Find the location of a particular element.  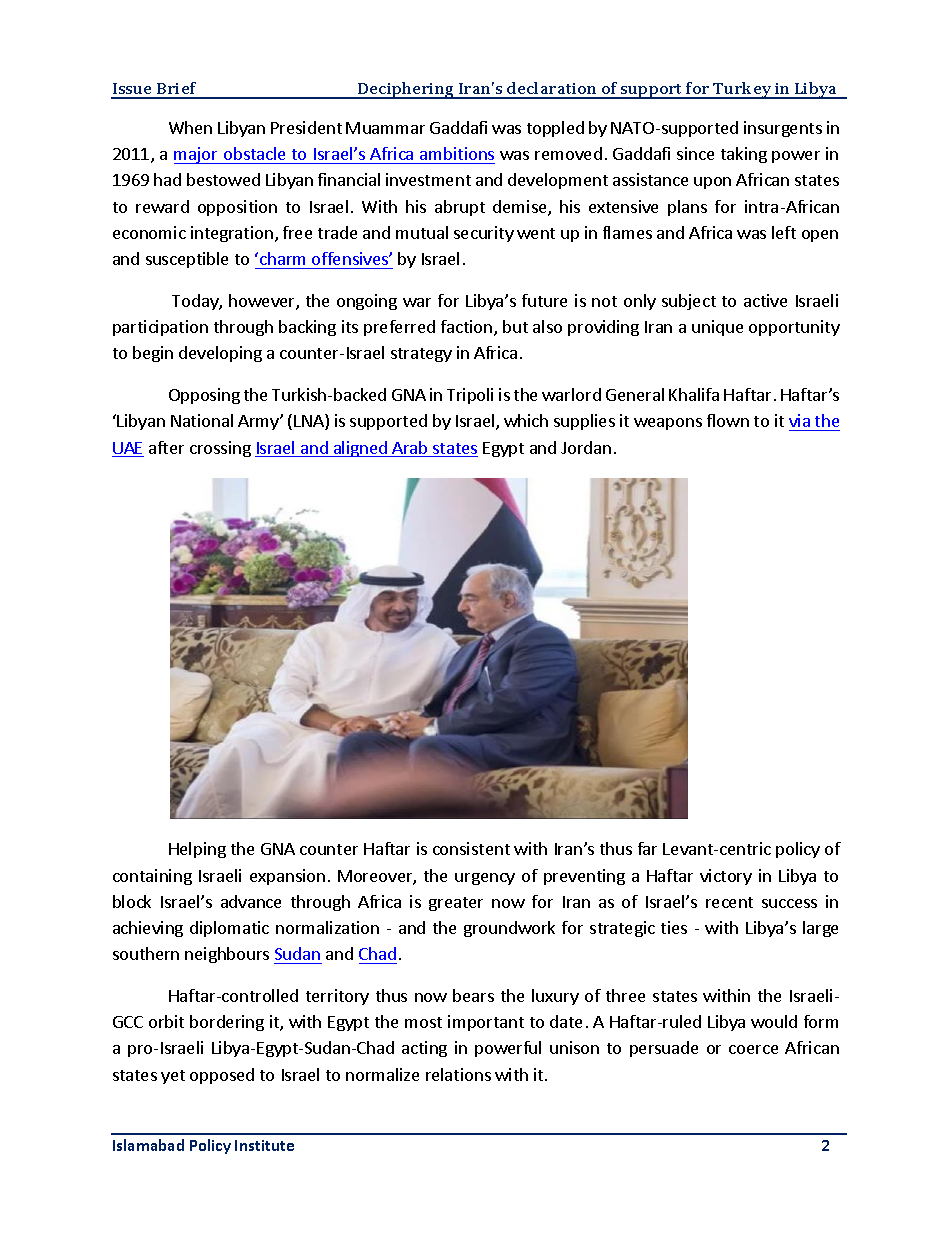

Arab is located at coordinates (410, 449).
